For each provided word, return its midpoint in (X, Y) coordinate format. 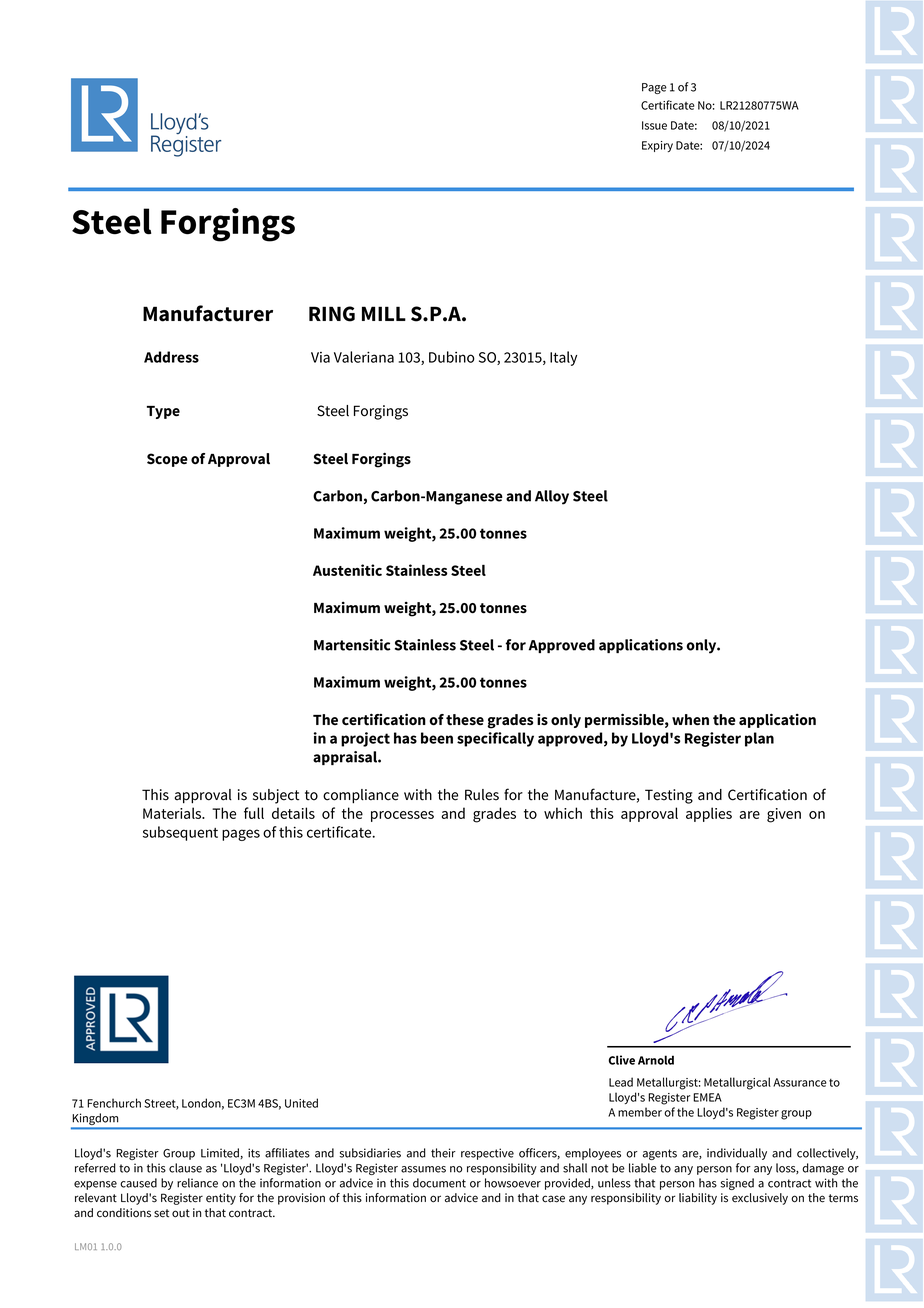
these (465, 720)
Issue (654, 125)
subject (276, 796)
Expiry (657, 146)
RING (332, 314)
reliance (197, 1183)
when (690, 720)
